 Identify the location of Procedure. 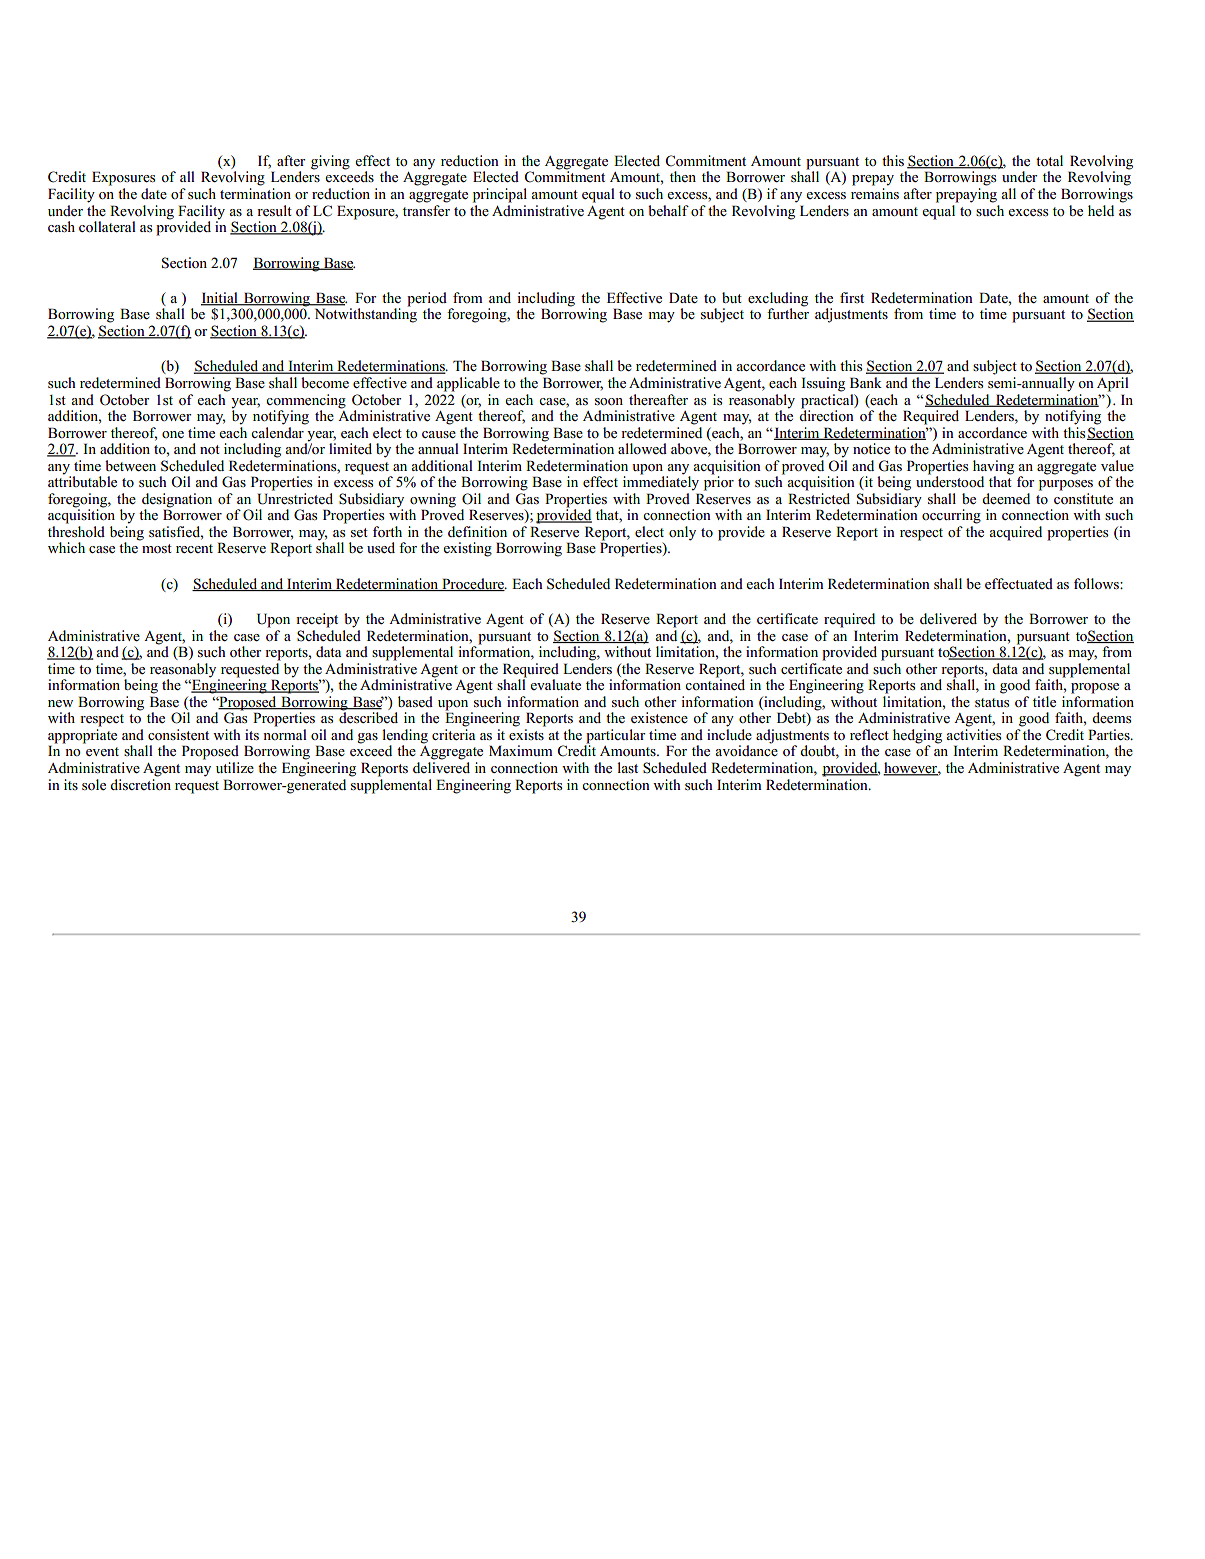
(473, 584).
